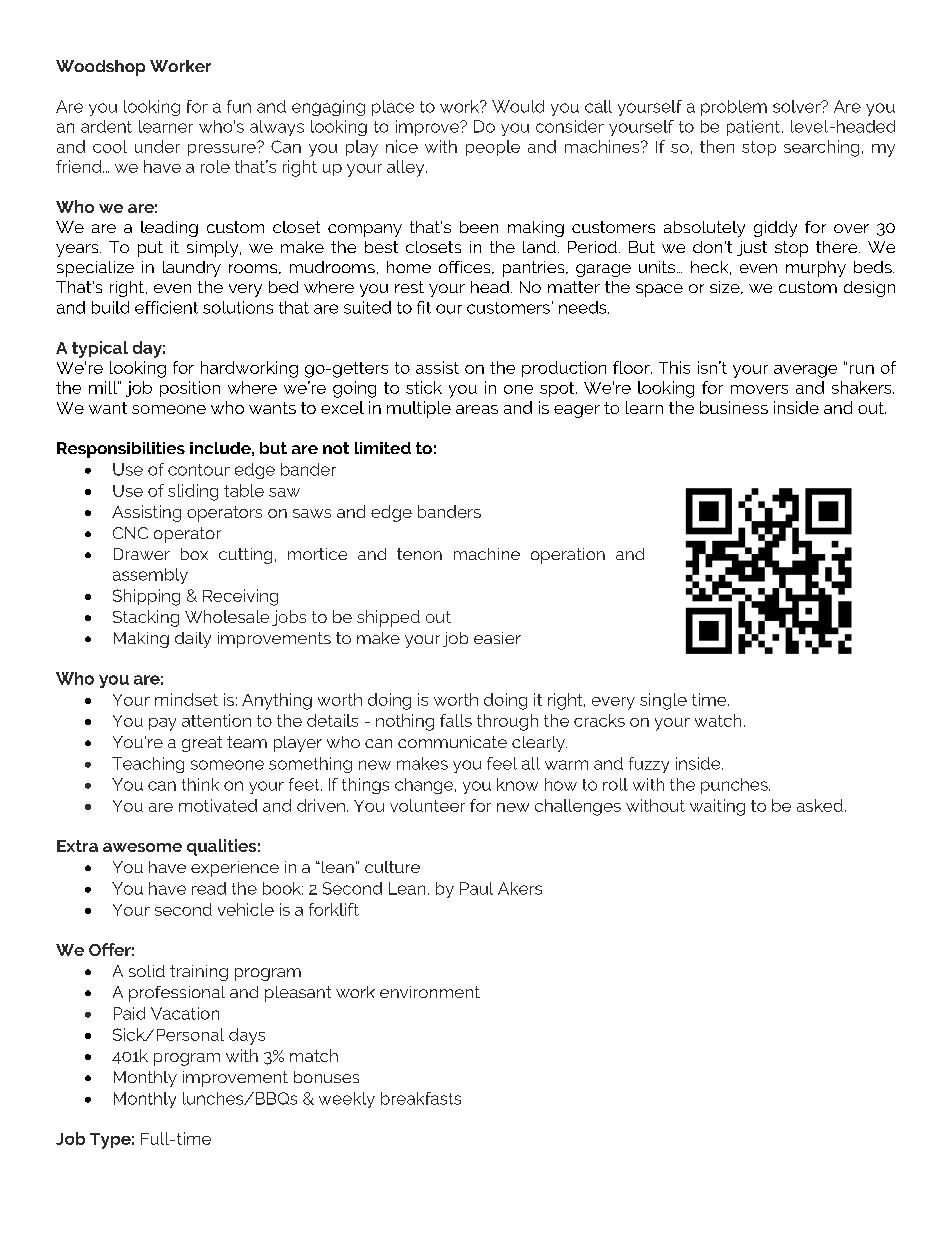  I want to click on Shipping, so click(146, 597).
